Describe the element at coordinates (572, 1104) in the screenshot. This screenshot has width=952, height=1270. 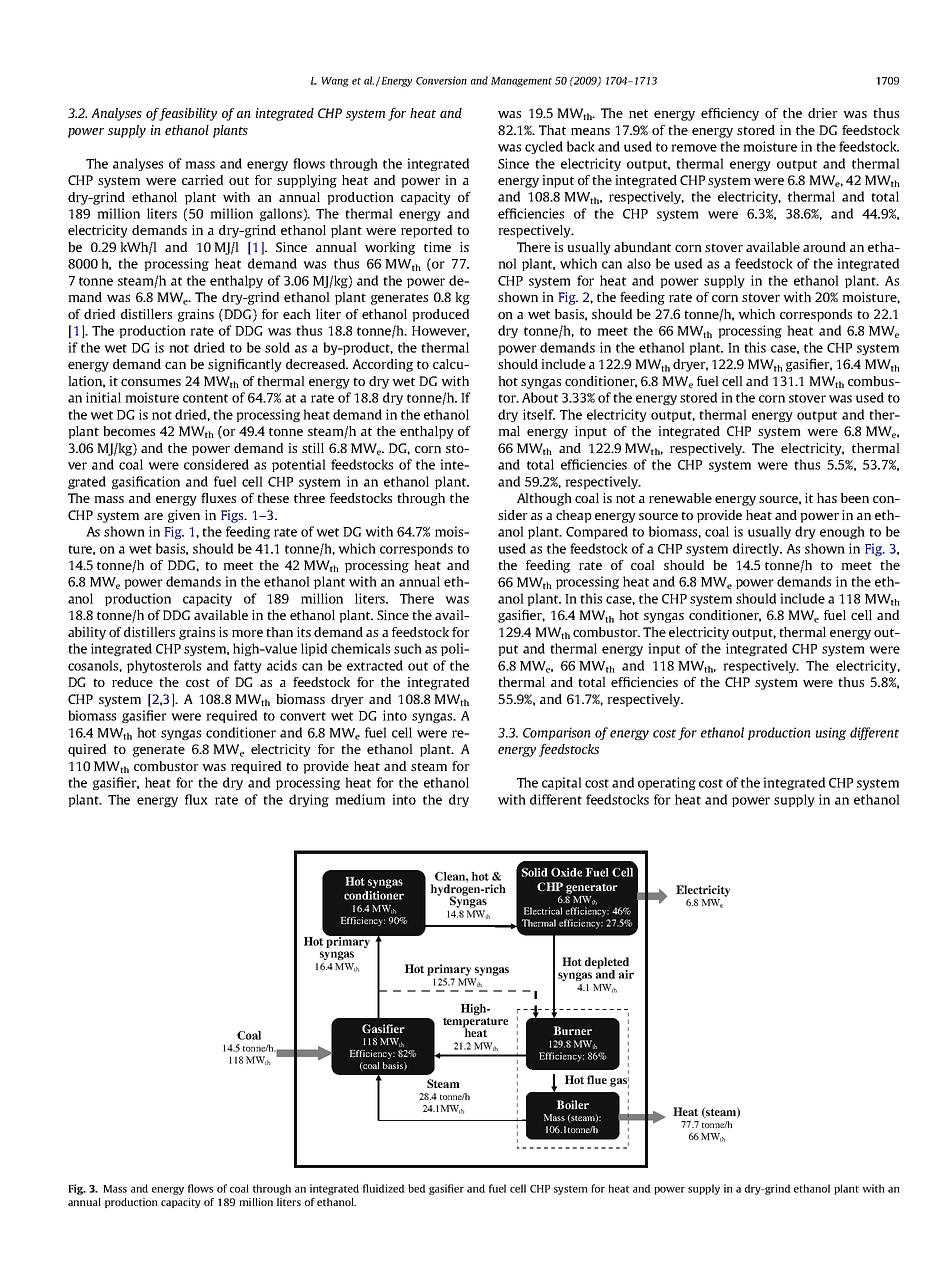
I see `Boiler` at that location.
